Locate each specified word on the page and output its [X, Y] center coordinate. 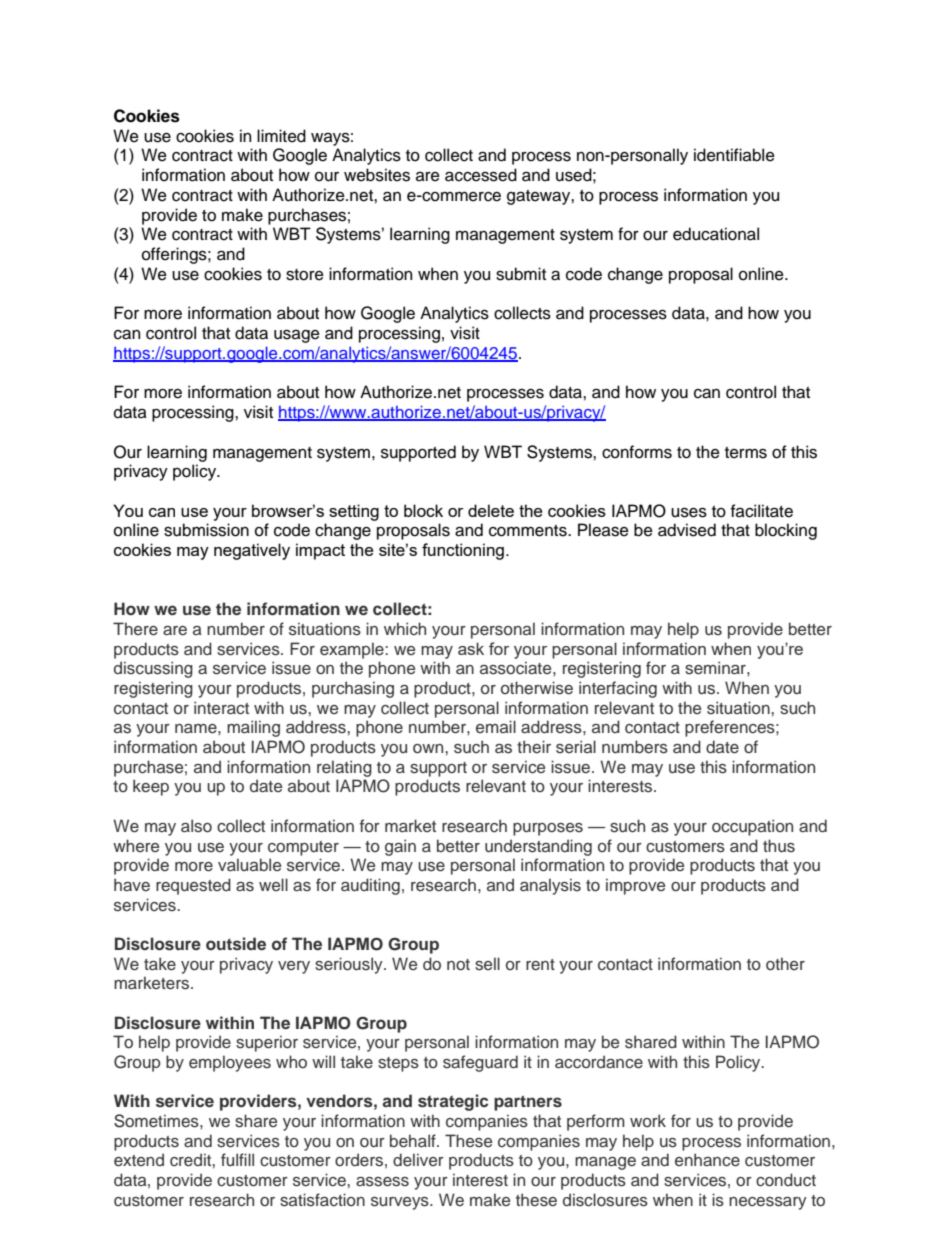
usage [297, 336]
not [458, 964]
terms [746, 453]
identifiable [734, 155]
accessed [481, 175]
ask [471, 648]
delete [491, 510]
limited [281, 136]
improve [635, 886]
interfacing [618, 689]
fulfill [237, 1159]
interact [221, 708]
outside [236, 944]
